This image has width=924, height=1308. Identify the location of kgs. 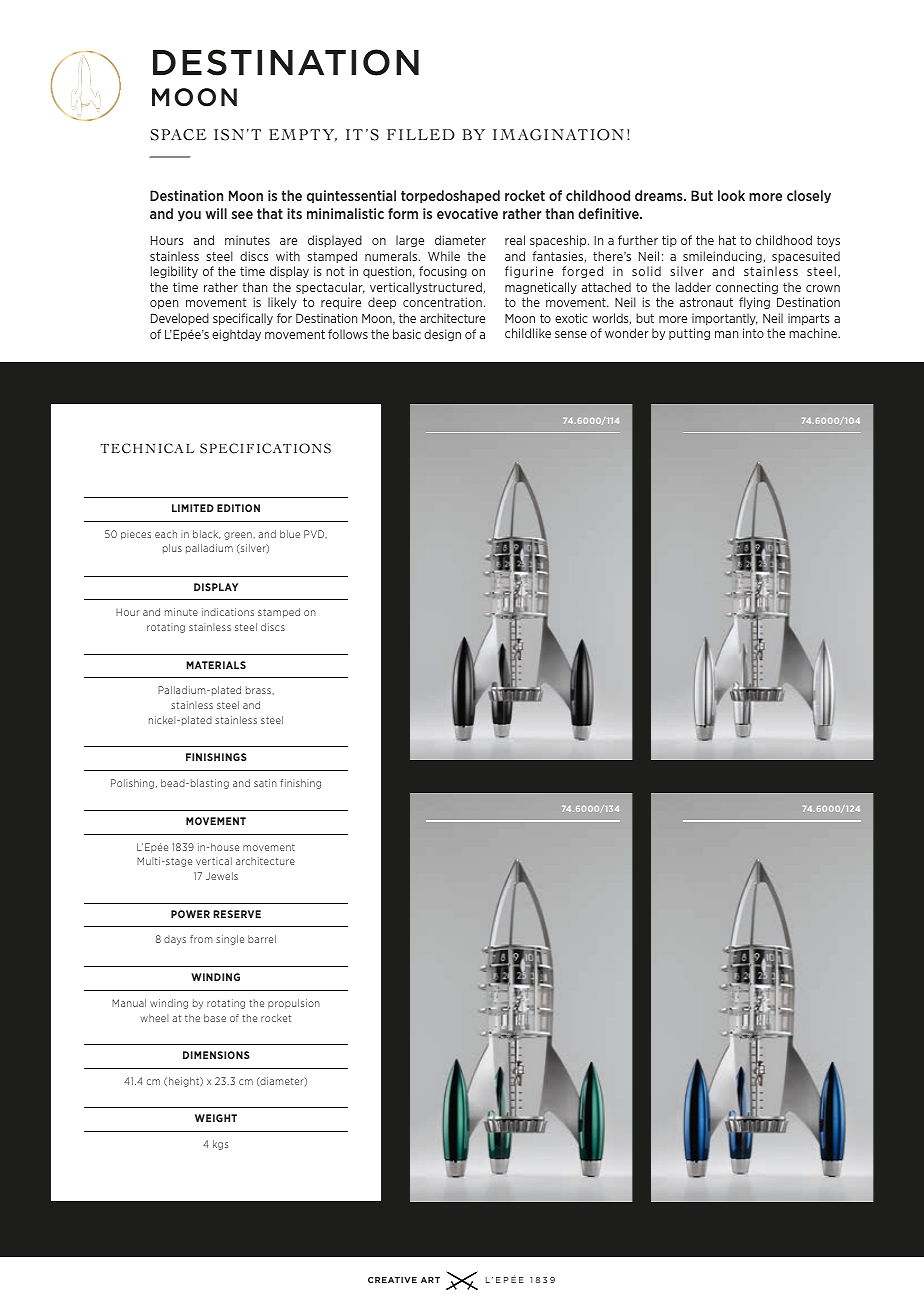
(221, 1145).
